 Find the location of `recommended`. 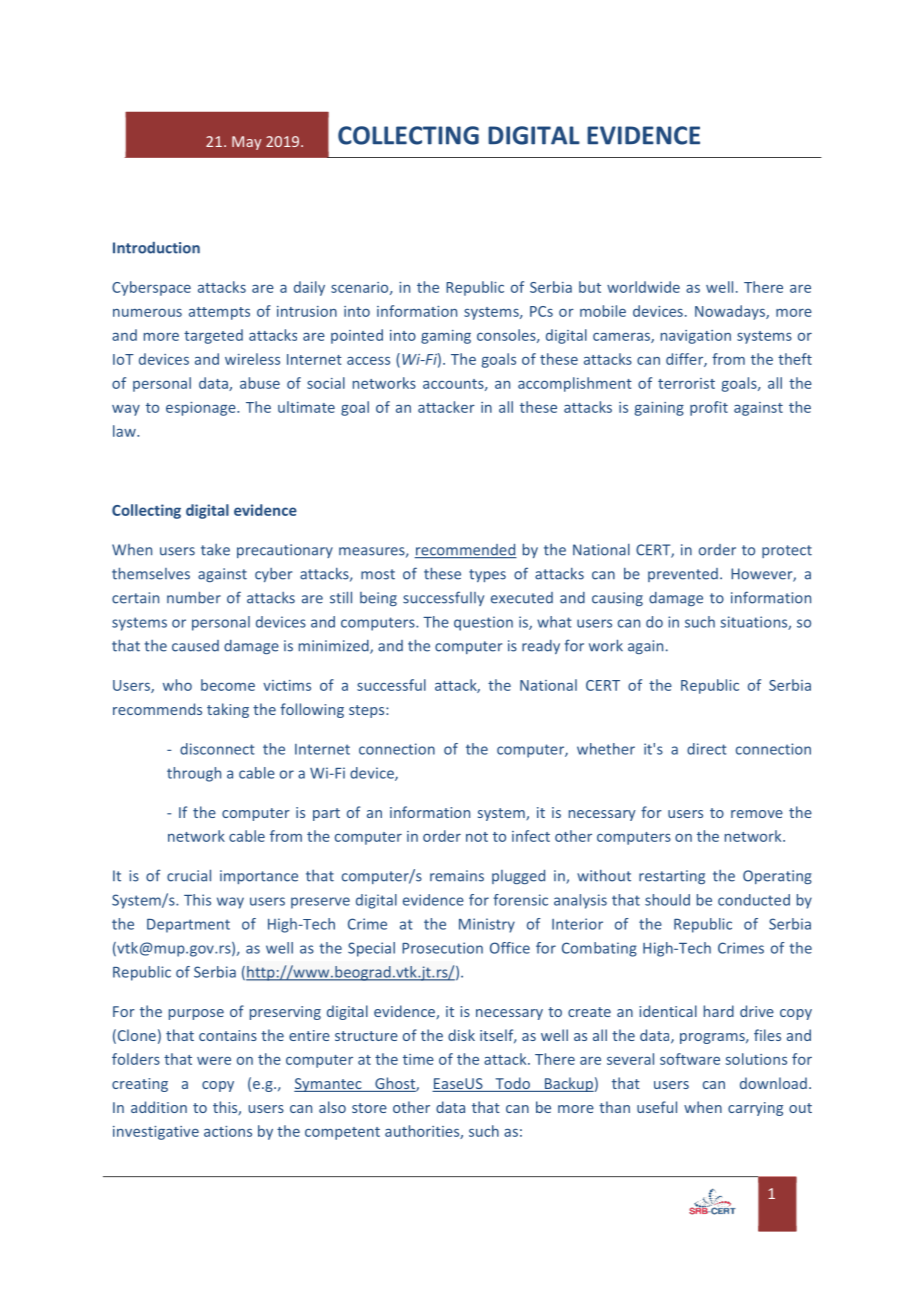

recommended is located at coordinates (465, 551).
